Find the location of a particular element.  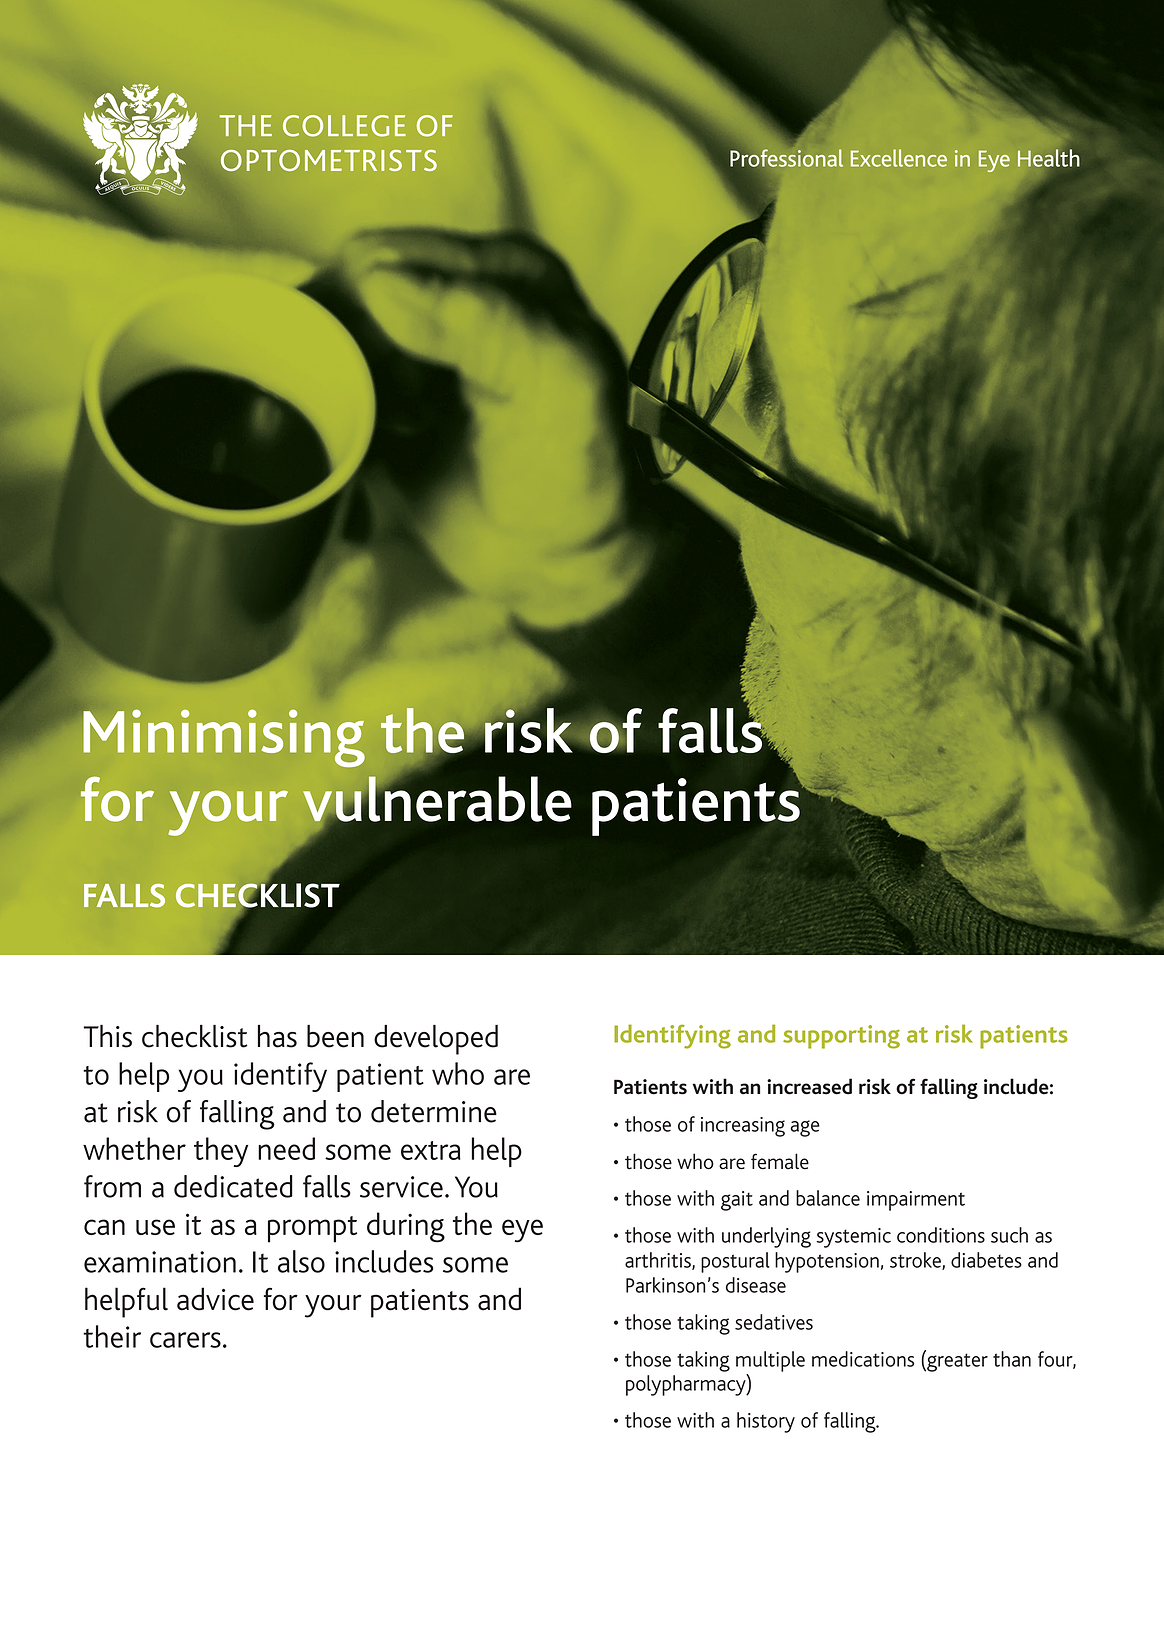

arthritis is located at coordinates (659, 1261).
